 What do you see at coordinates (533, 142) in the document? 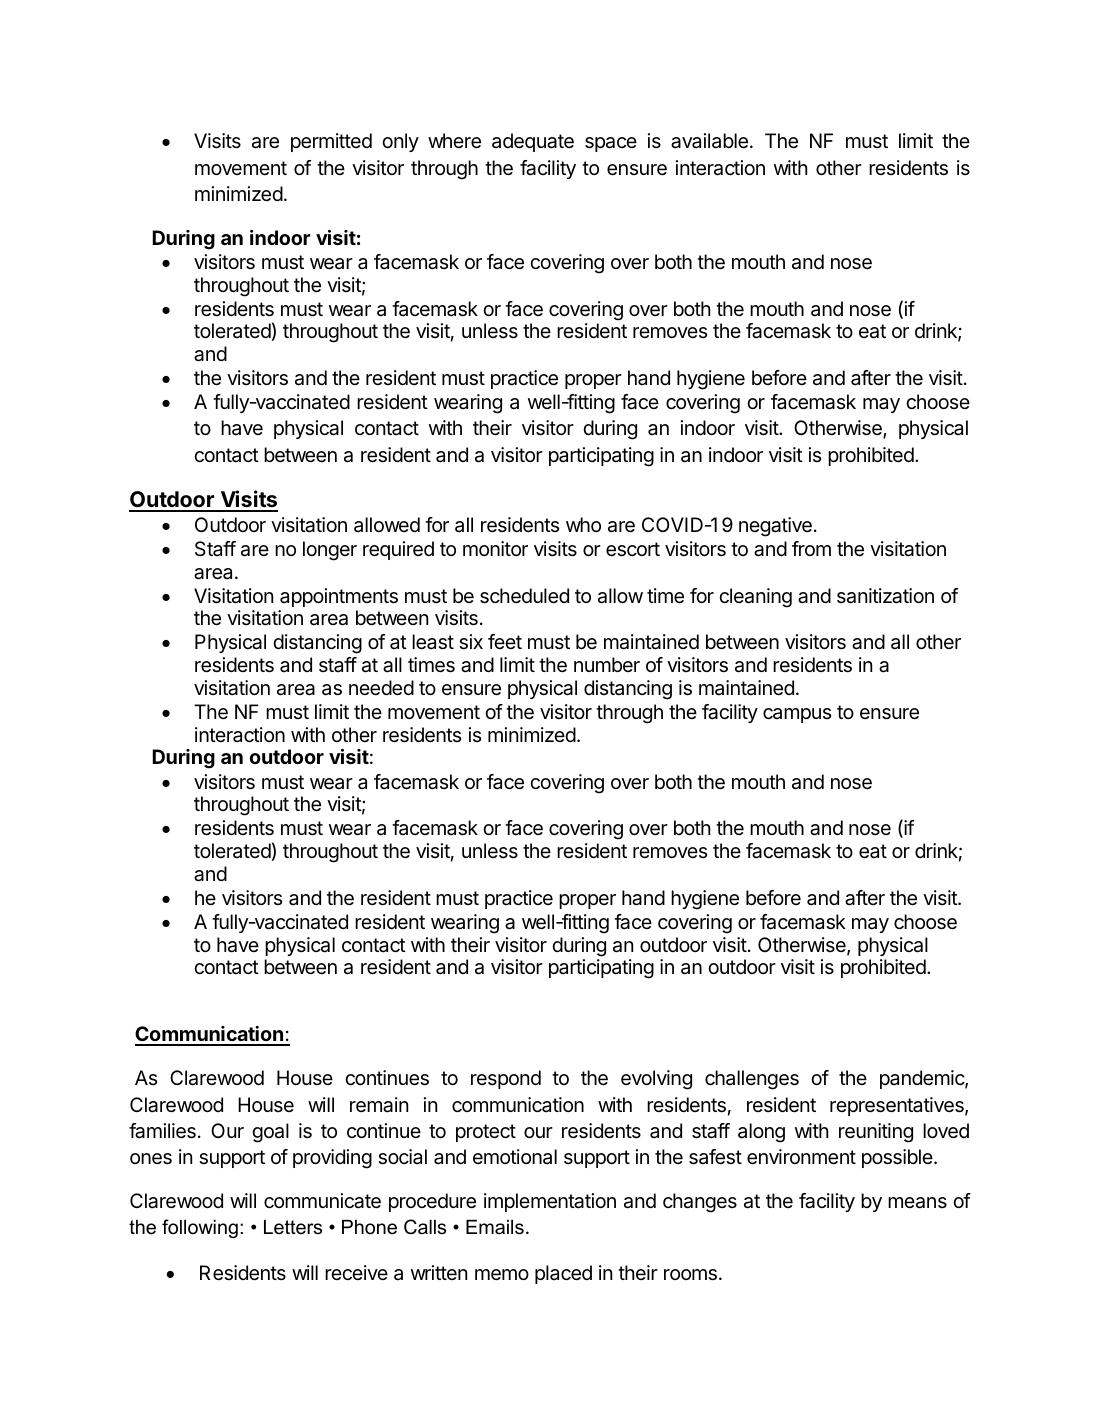
I see `adequate` at bounding box center [533, 142].
